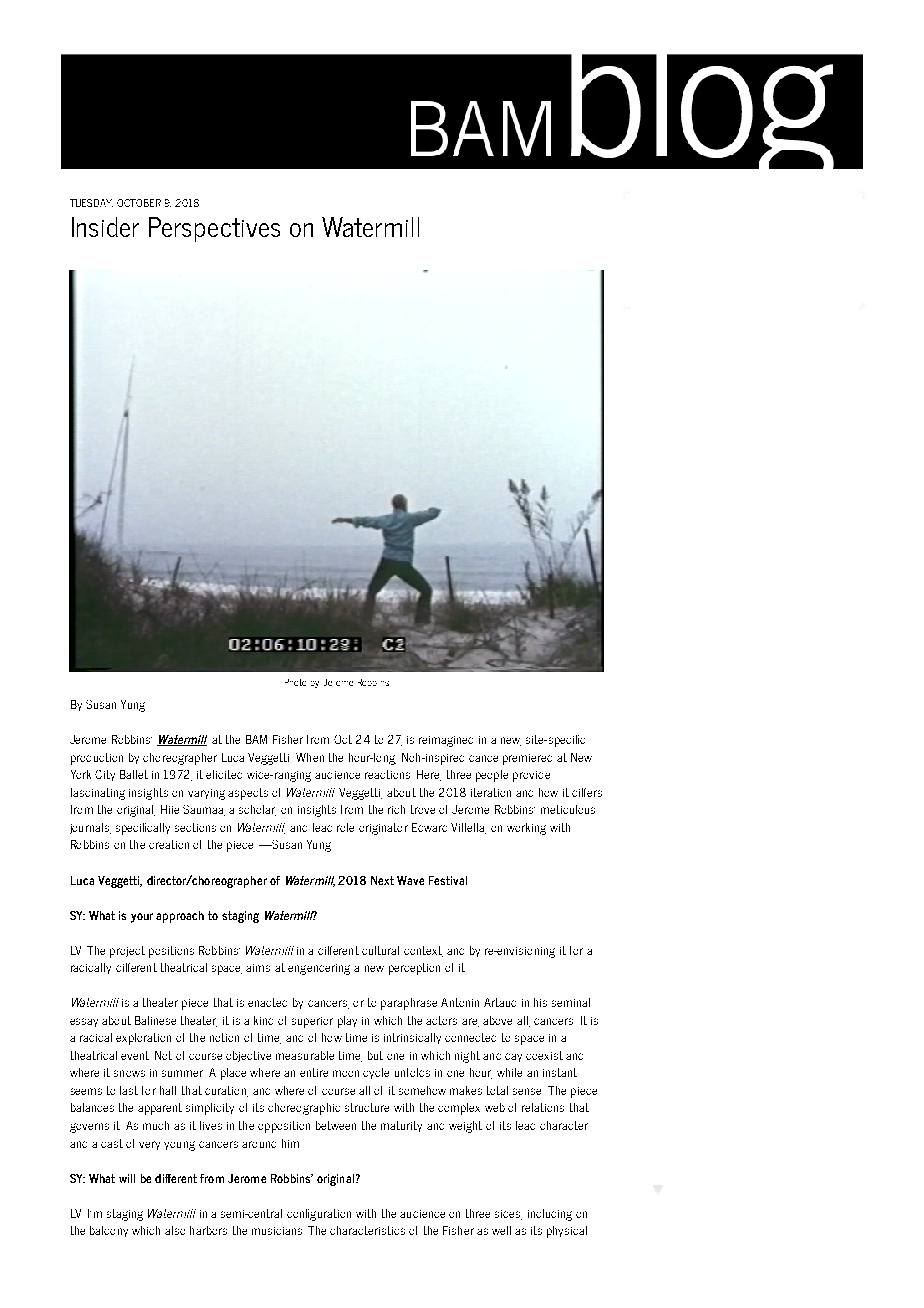 The height and width of the screenshot is (1308, 924). Describe the element at coordinates (508, 1215) in the screenshot. I see `sides` at that location.
